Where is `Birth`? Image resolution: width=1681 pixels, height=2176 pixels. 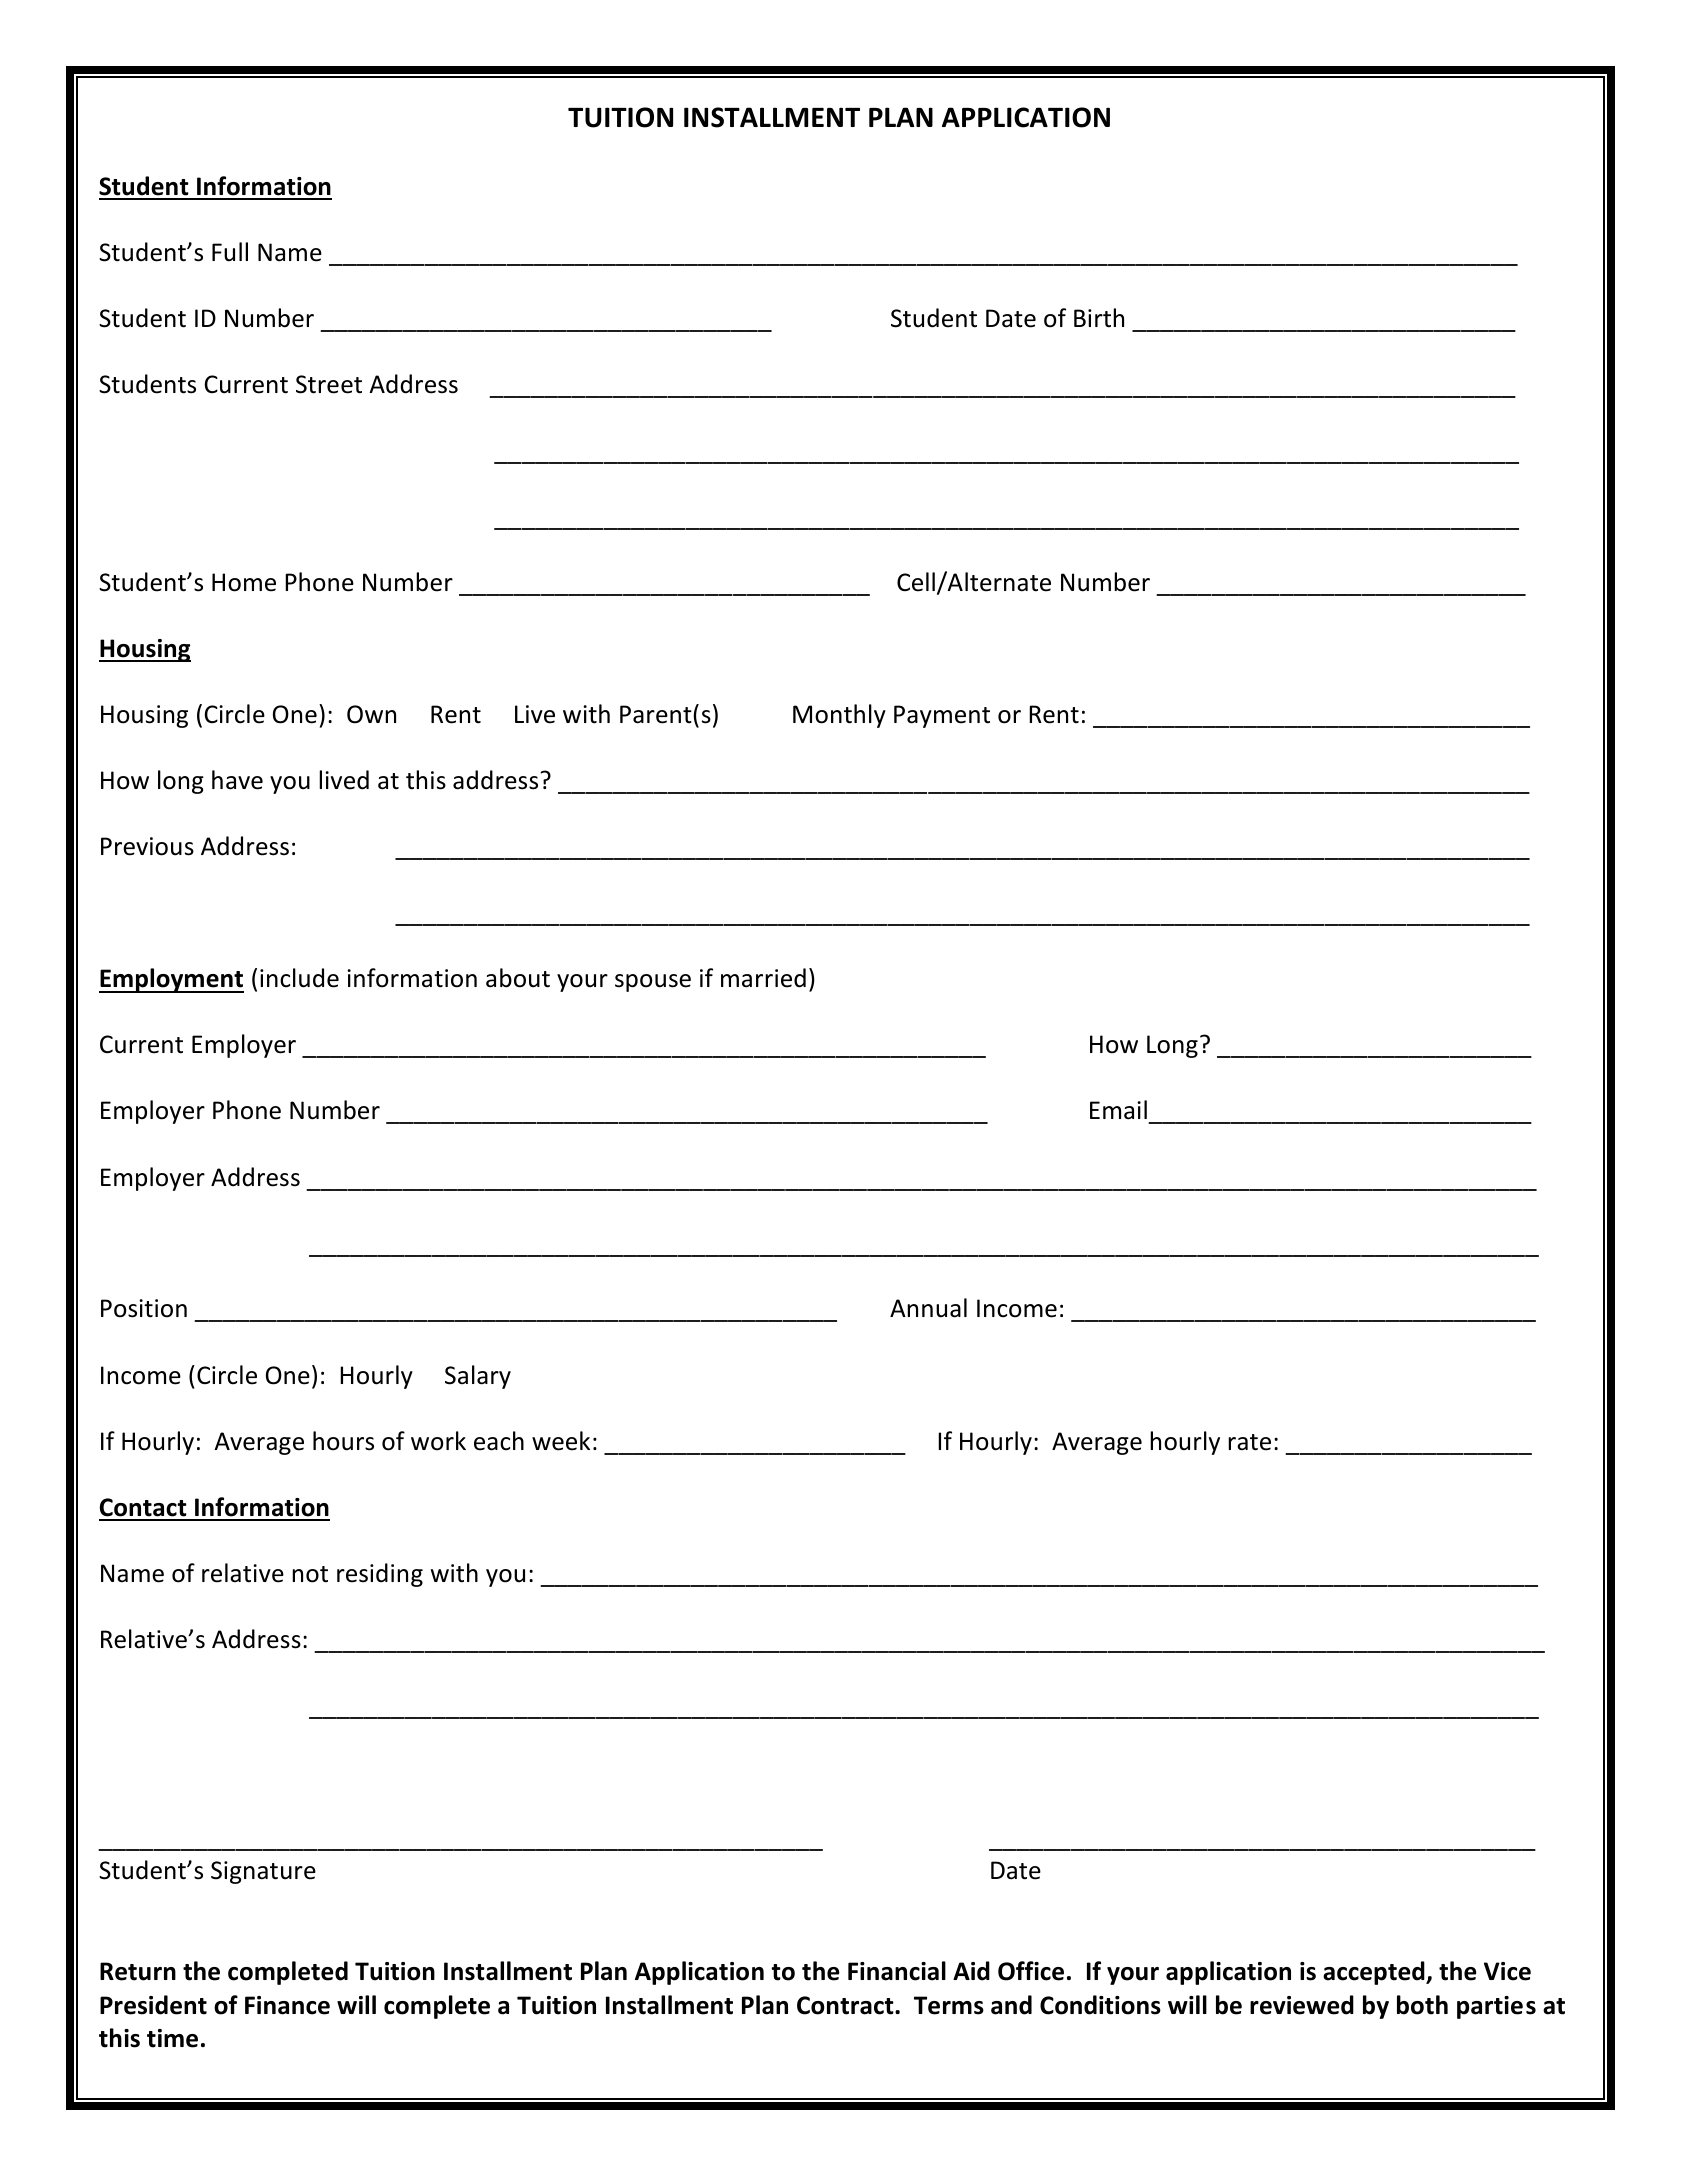
Birth is located at coordinates (1099, 318).
